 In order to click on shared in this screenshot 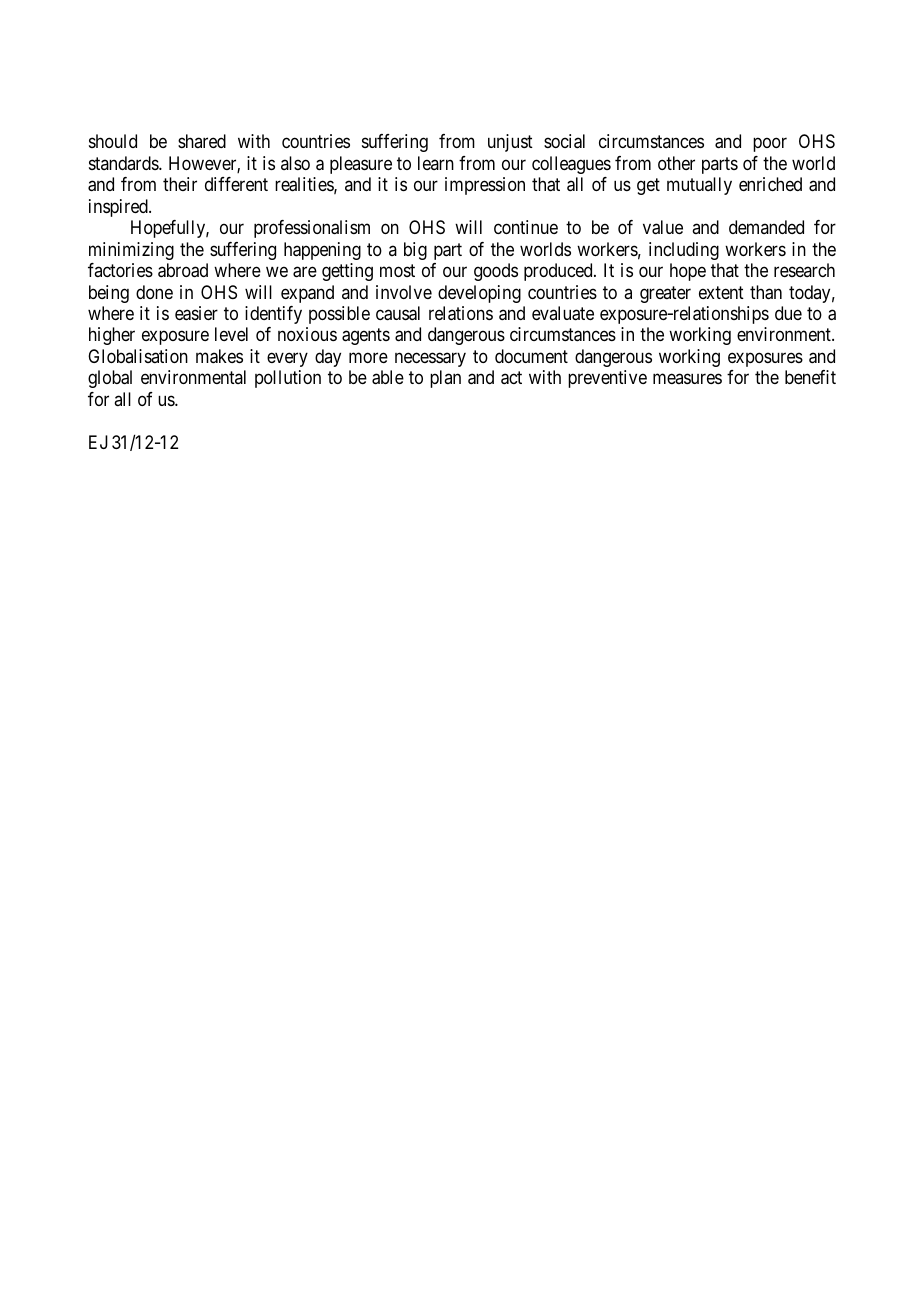, I will do `click(202, 141)`.
